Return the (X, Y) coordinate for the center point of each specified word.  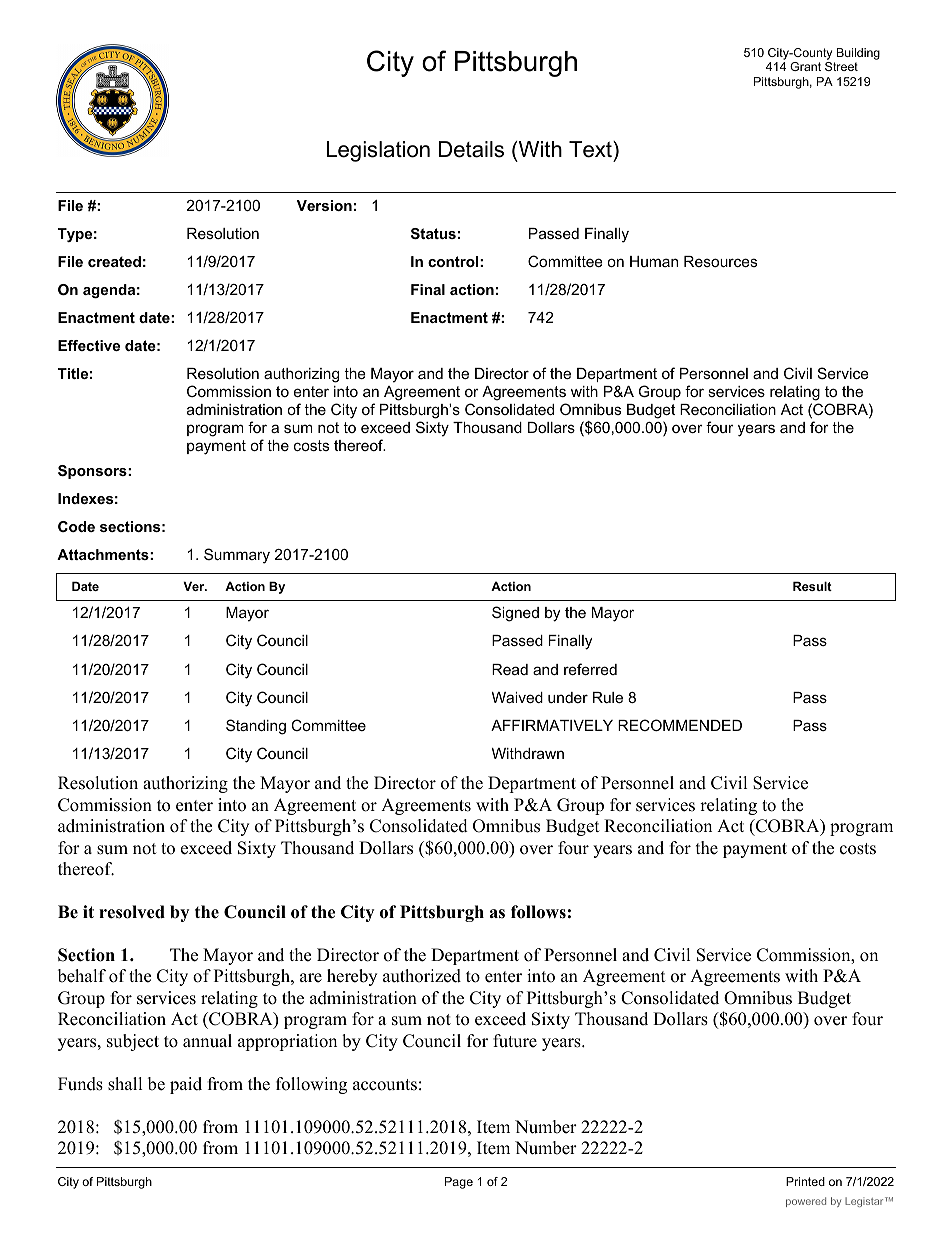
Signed (515, 614)
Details (471, 149)
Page (459, 1183)
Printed (805, 1181)
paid (186, 1085)
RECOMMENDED (680, 725)
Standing (256, 727)
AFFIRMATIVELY (552, 725)
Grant (805, 66)
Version (324, 205)
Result (812, 586)
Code (76, 526)
